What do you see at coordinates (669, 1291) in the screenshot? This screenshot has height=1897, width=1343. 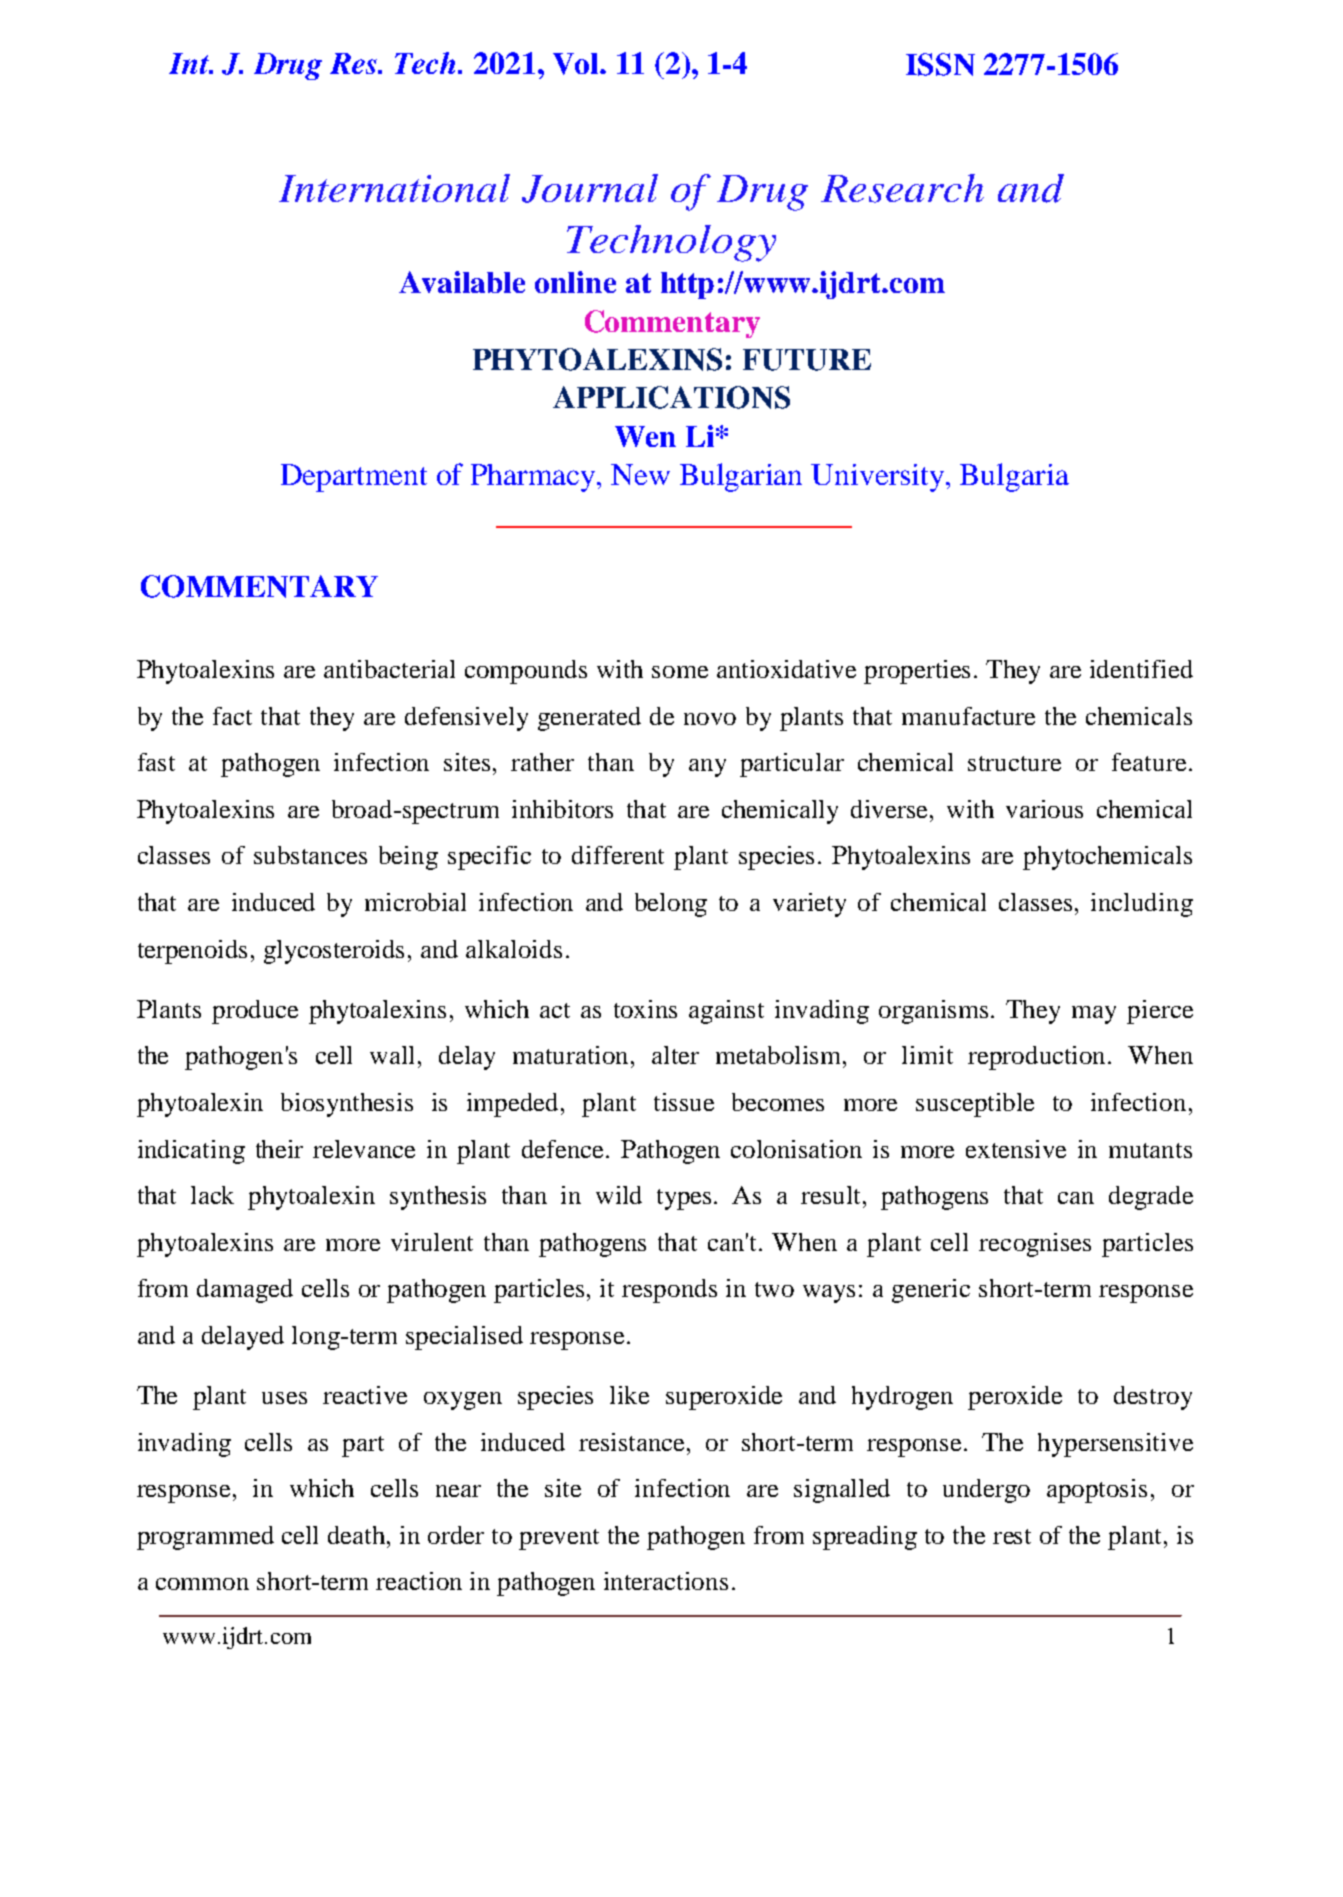 I see `responds` at bounding box center [669, 1291].
